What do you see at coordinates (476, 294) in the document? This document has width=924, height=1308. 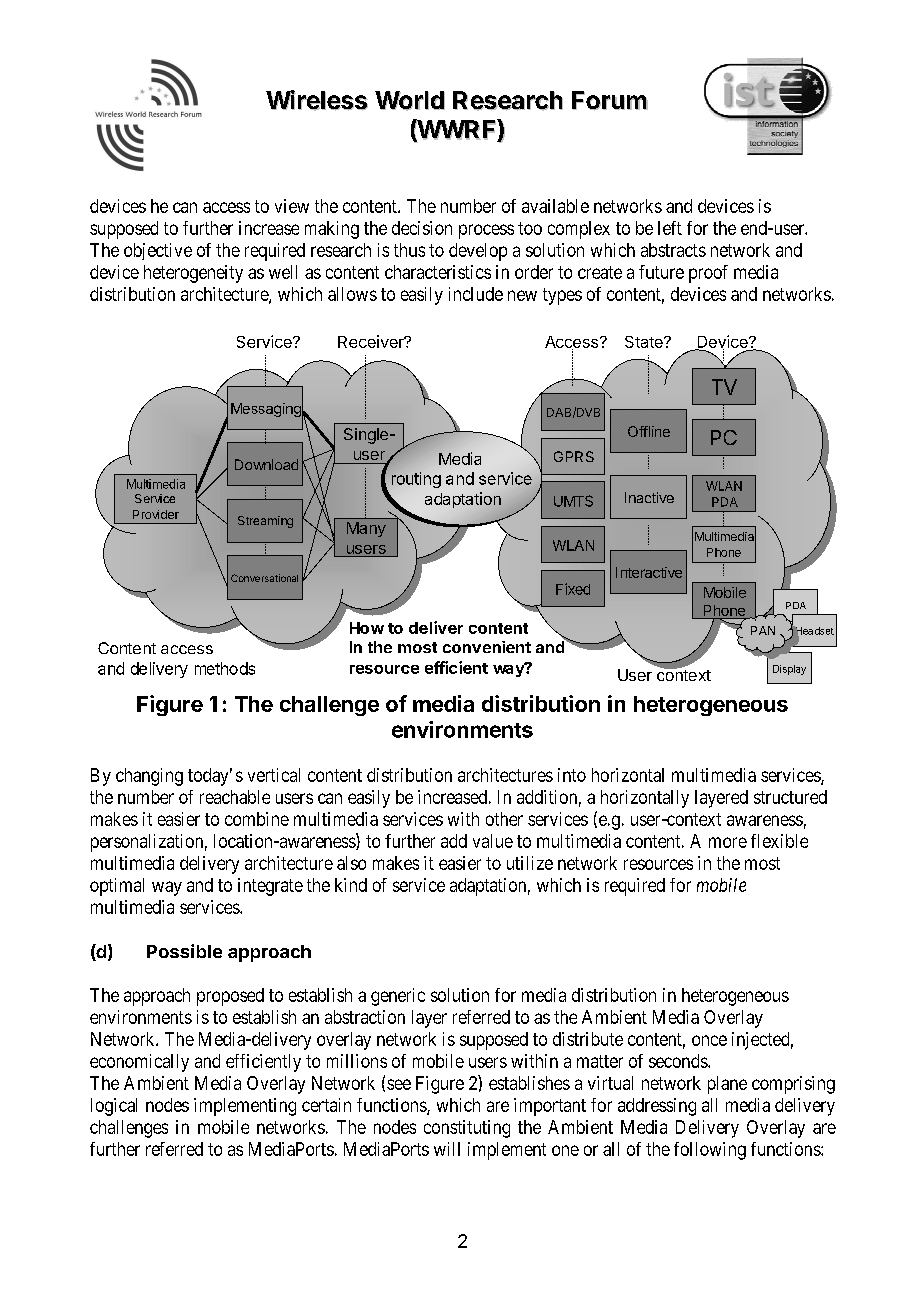 I see `include` at bounding box center [476, 294].
